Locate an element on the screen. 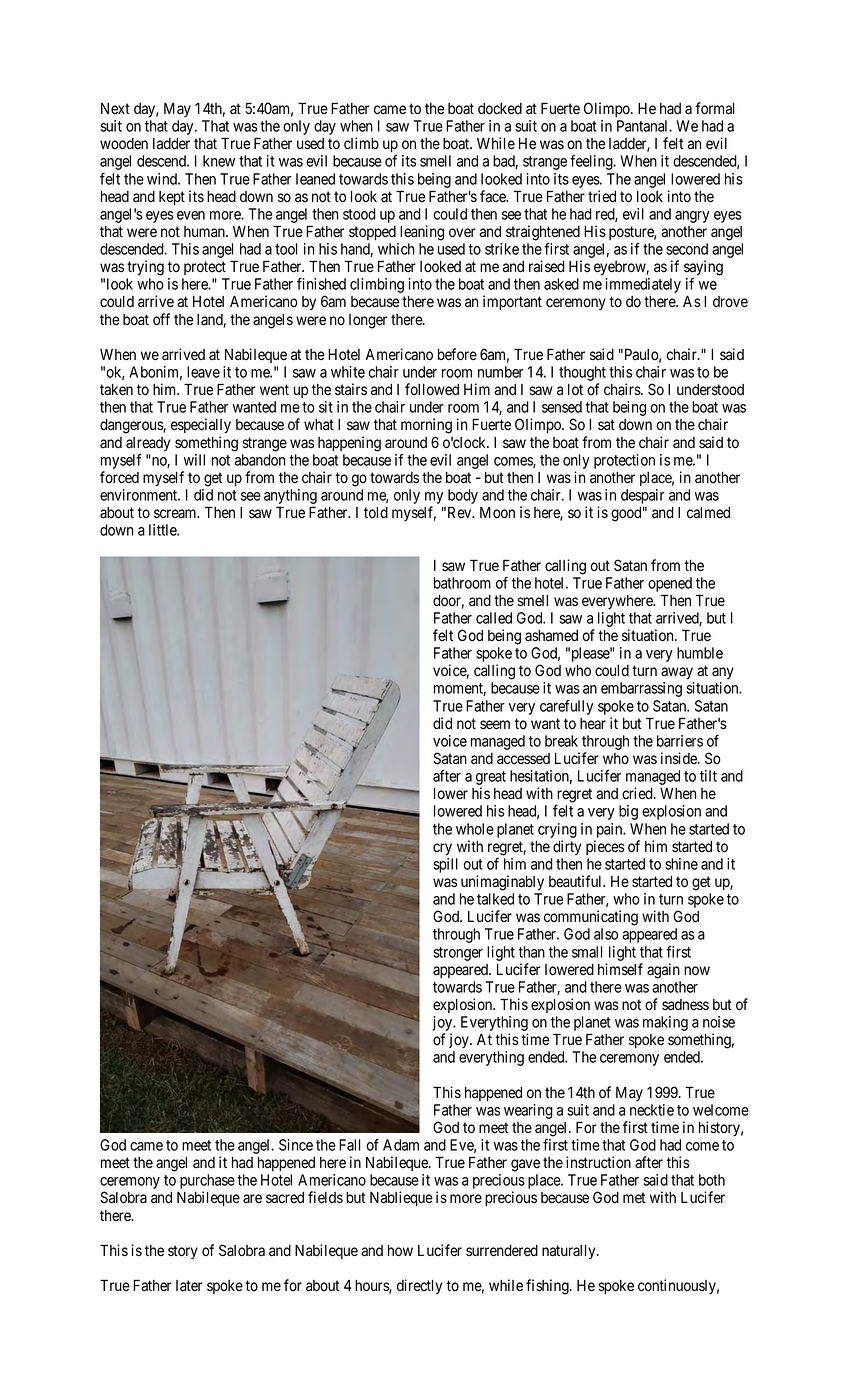 The height and width of the screenshot is (1400, 849). knew is located at coordinates (219, 161).
